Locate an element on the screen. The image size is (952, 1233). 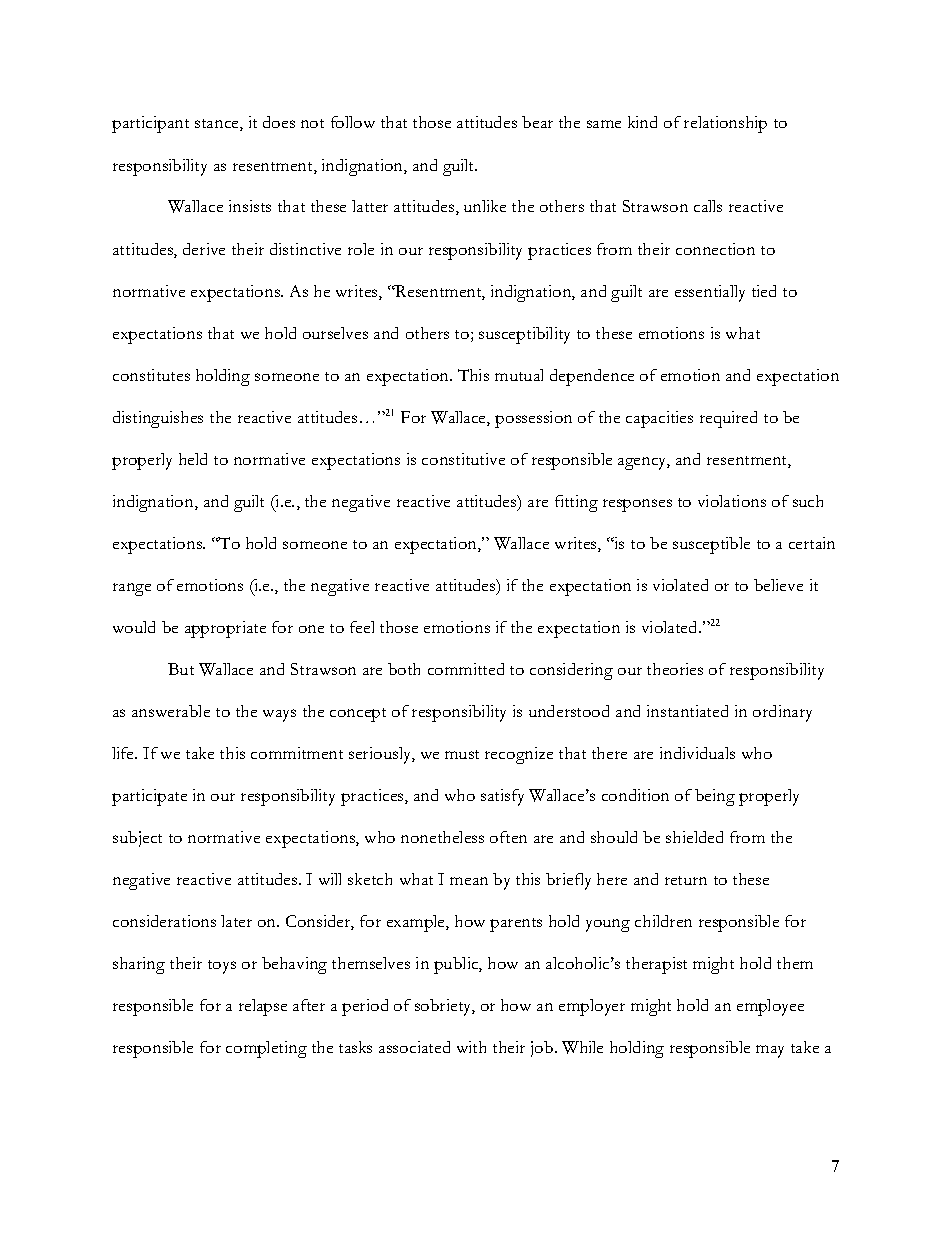
bear is located at coordinates (537, 122).
